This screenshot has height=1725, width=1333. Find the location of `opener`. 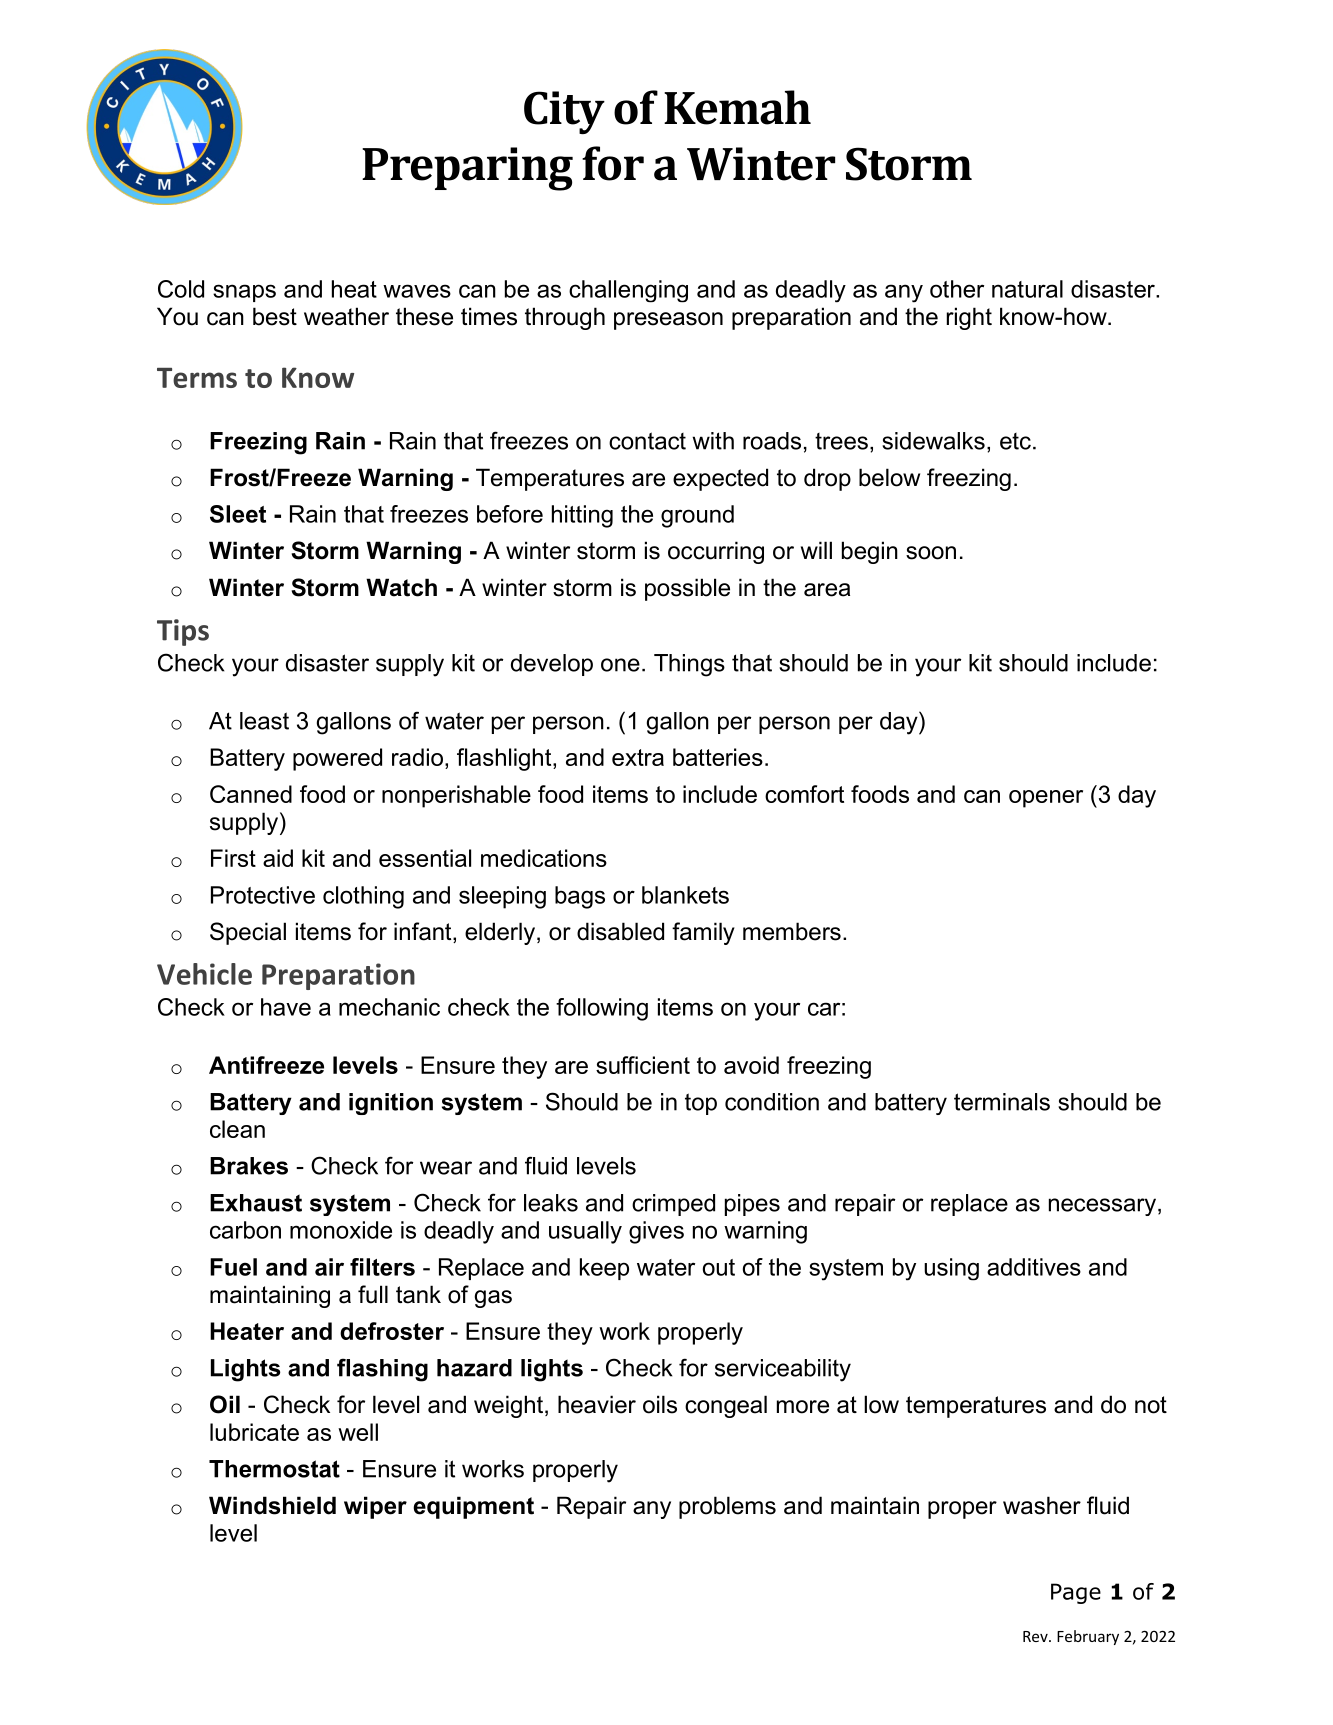

opener is located at coordinates (1046, 799).
